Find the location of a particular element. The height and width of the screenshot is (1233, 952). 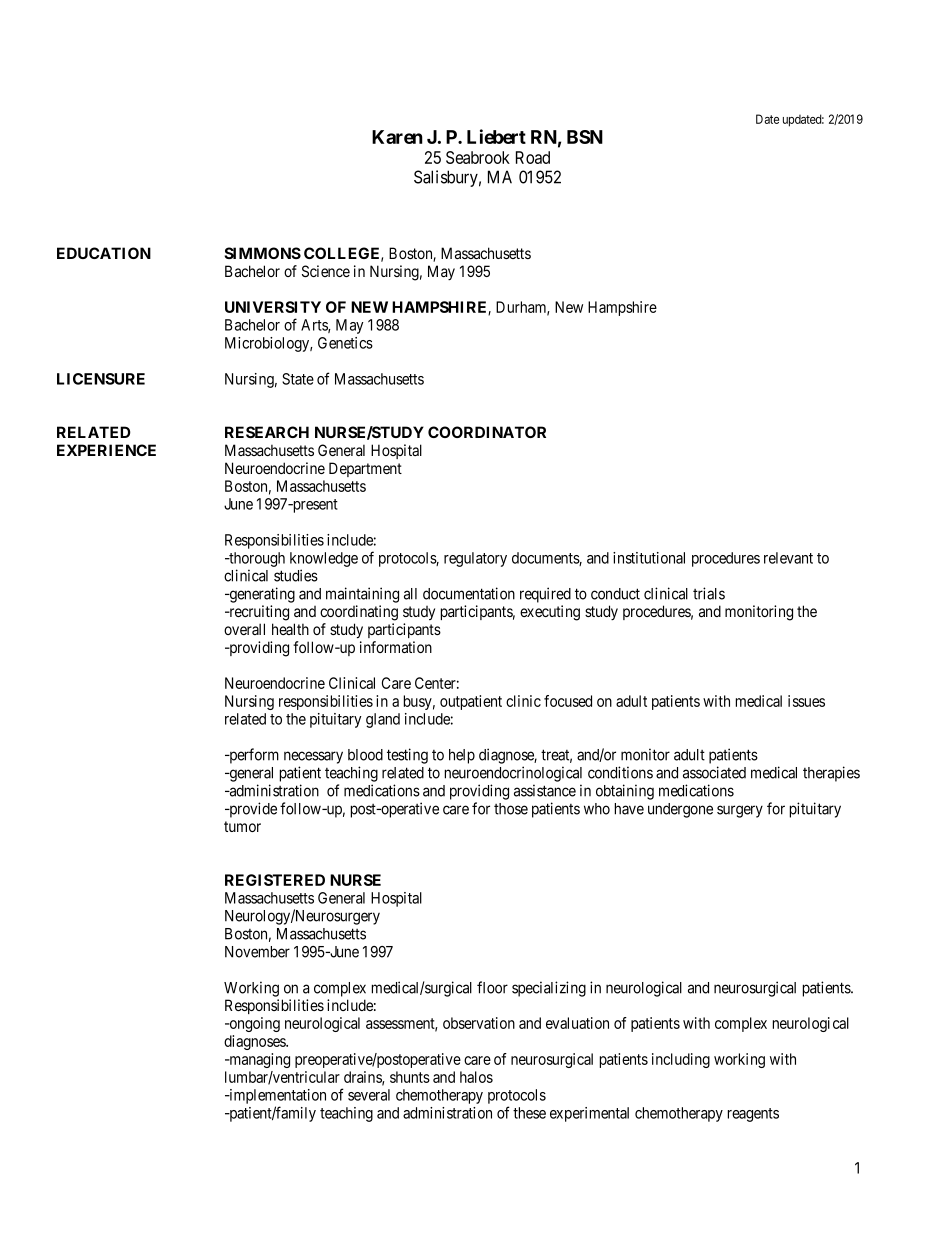

documentation is located at coordinates (469, 593).
